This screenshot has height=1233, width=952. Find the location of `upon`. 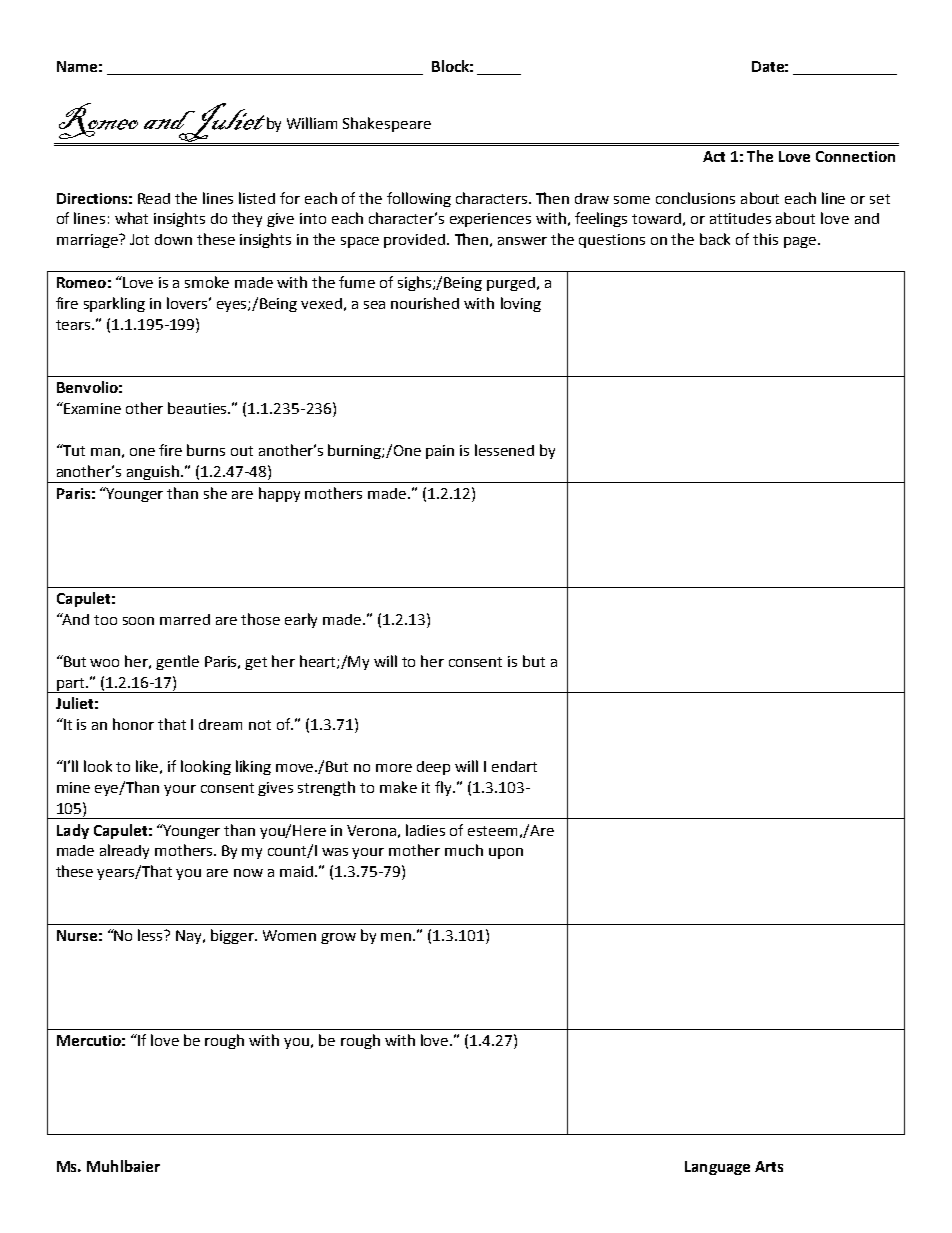

upon is located at coordinates (506, 853).
